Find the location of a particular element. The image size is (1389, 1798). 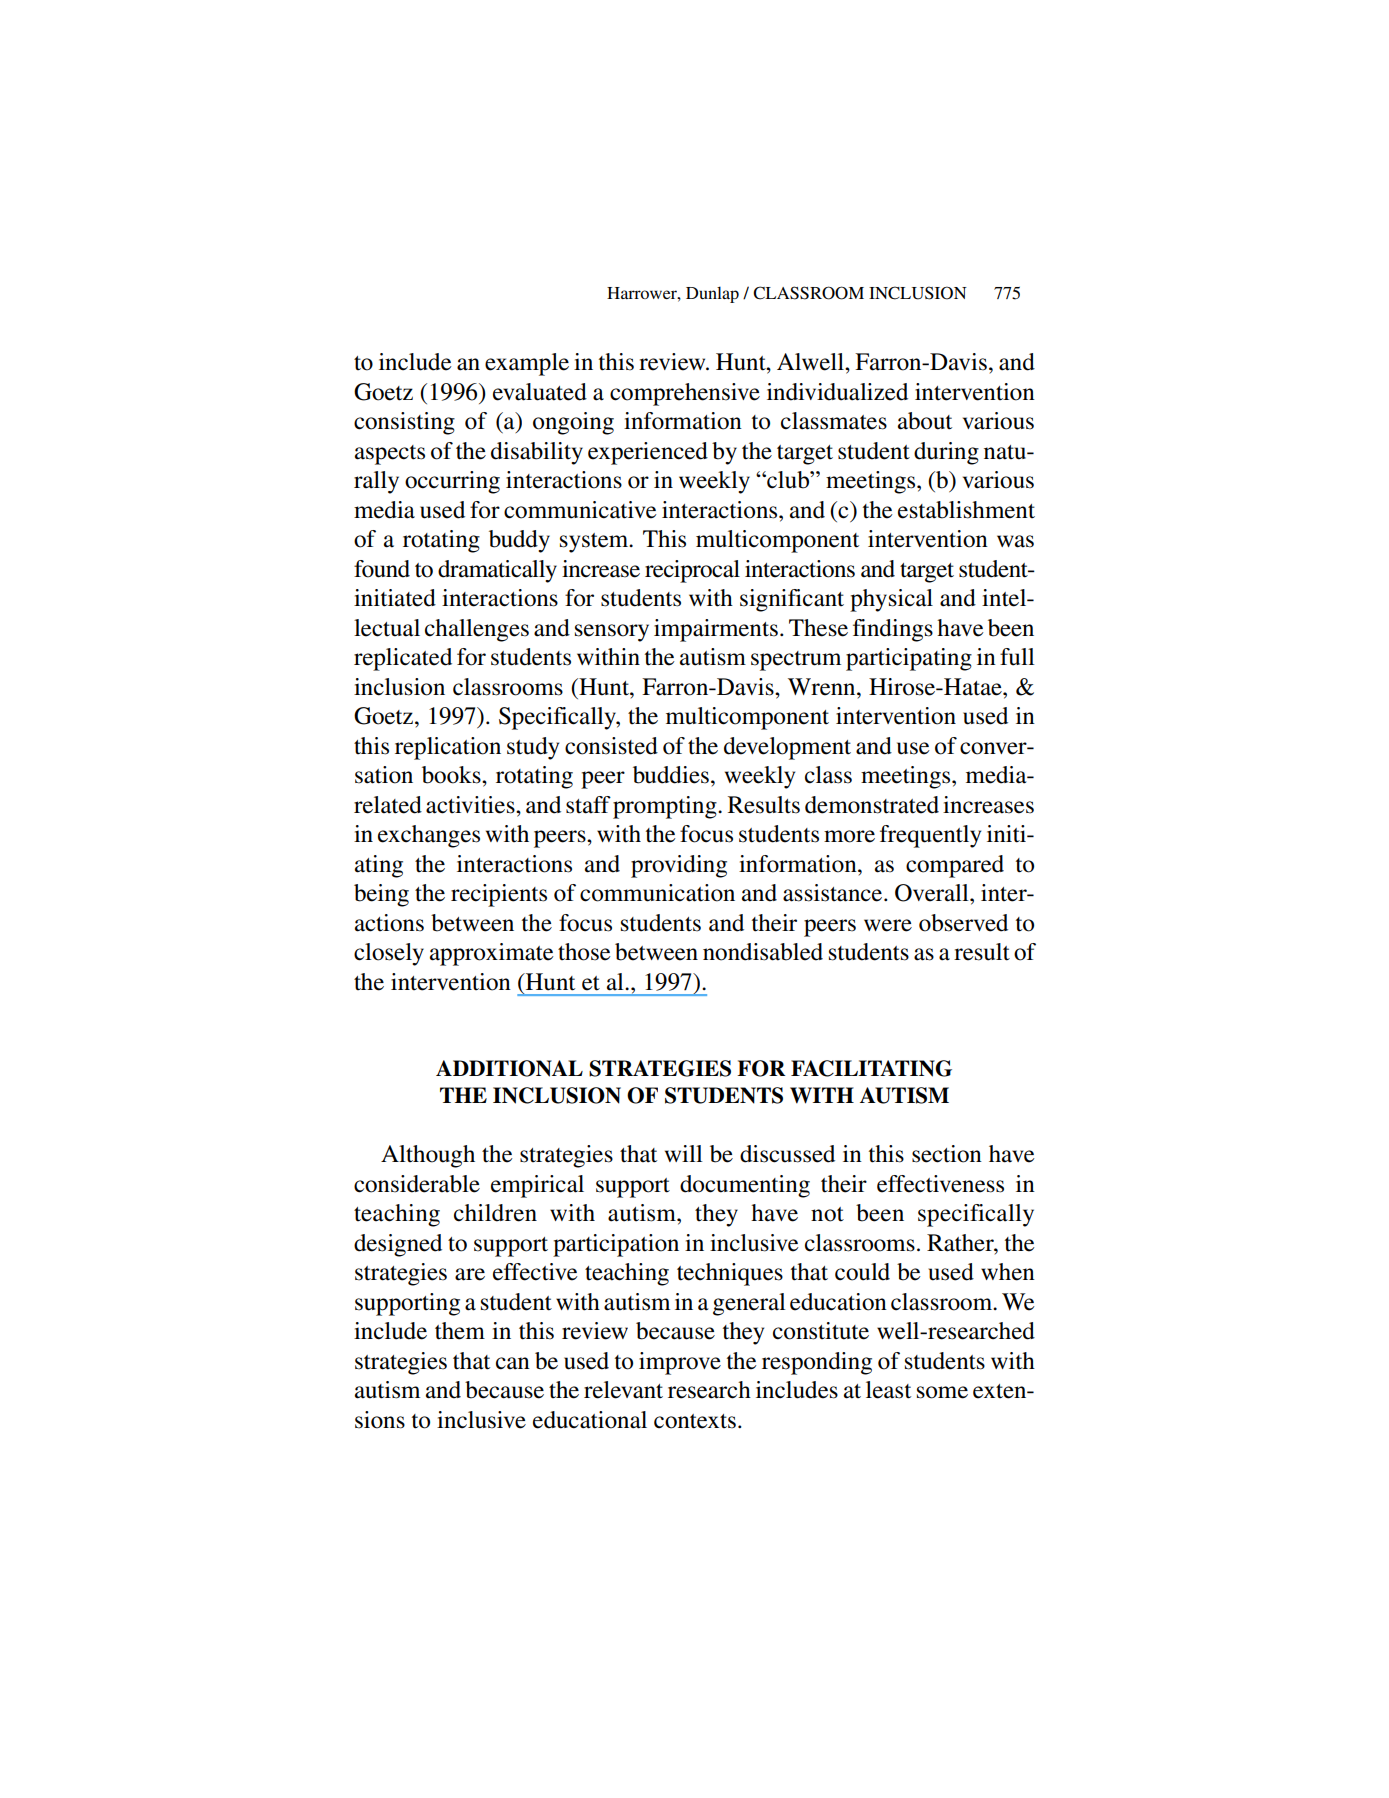

exchanges is located at coordinates (429, 836).
